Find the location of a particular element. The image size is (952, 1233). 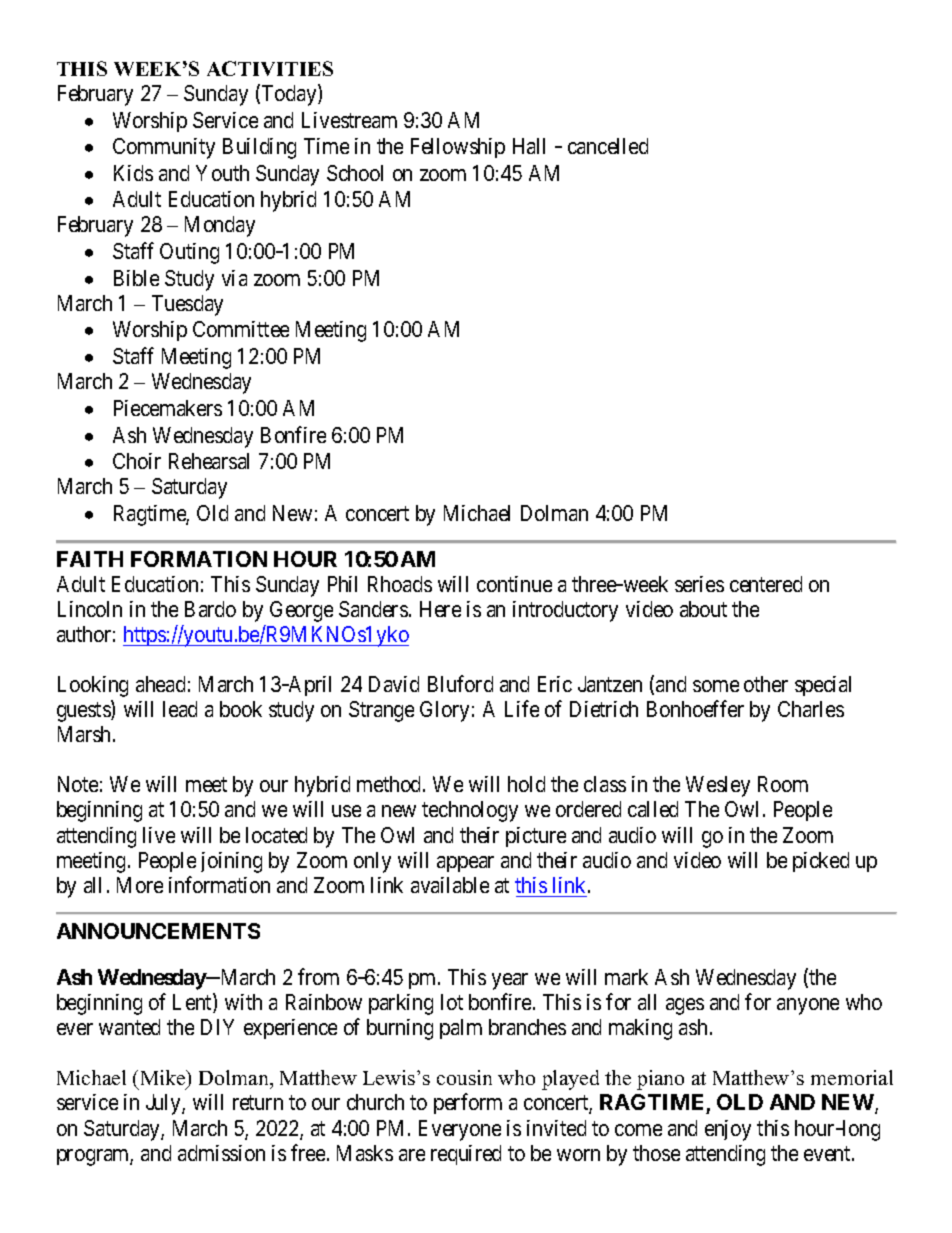

Mike is located at coordinates (164, 1079).
